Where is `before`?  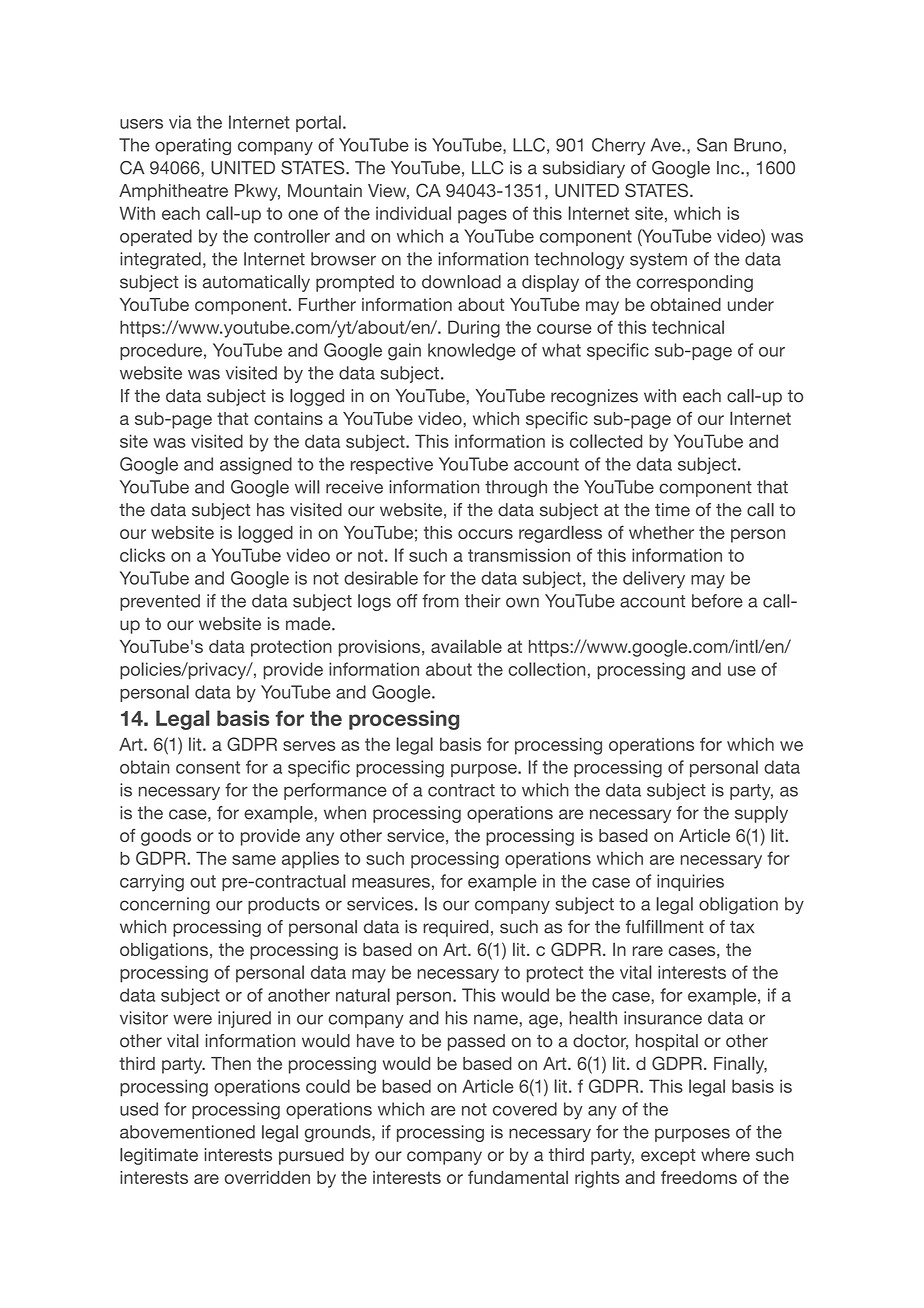 before is located at coordinates (717, 601).
